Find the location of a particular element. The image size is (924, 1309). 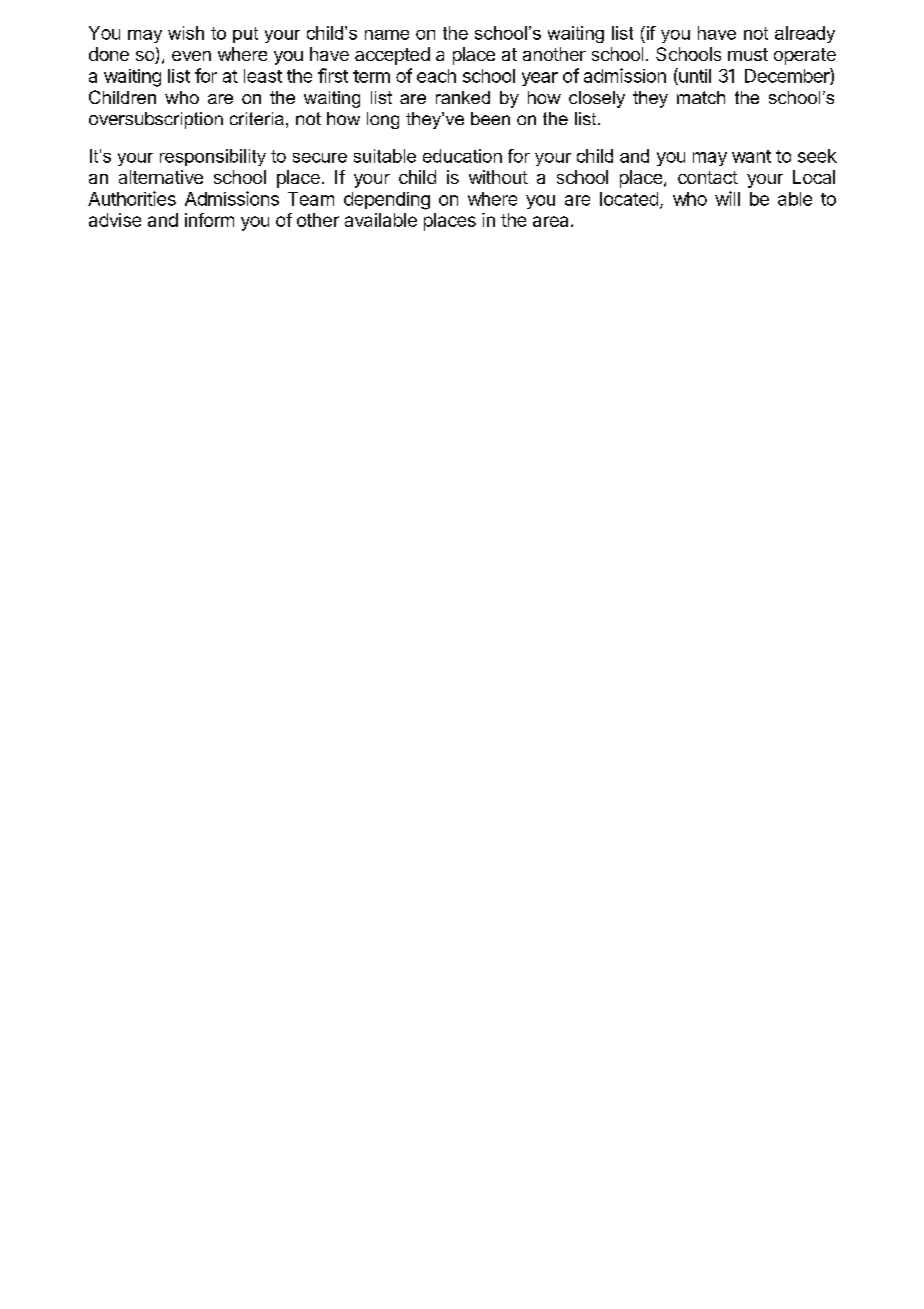

already is located at coordinates (805, 34).
